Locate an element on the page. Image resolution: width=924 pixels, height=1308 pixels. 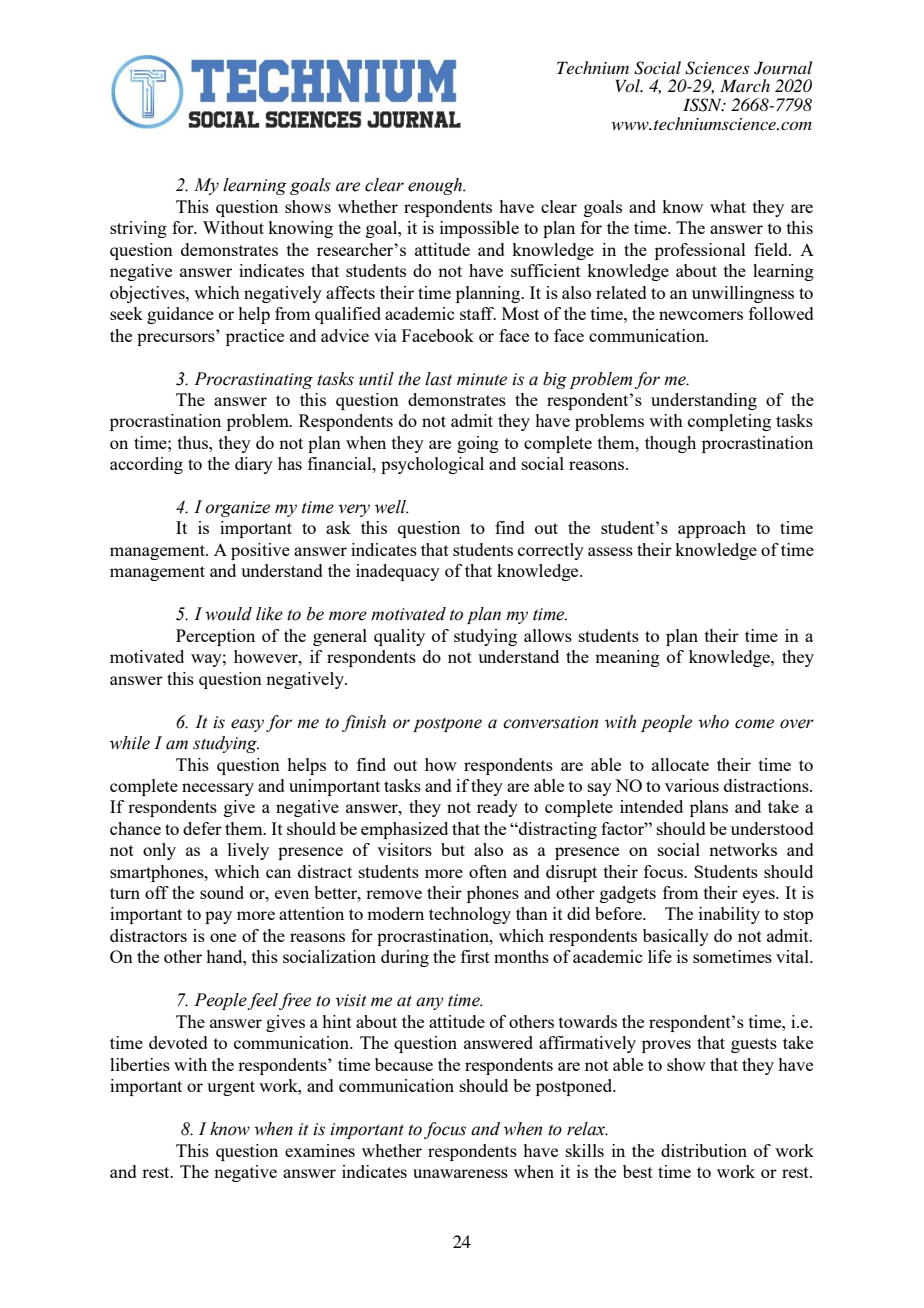
urgent is located at coordinates (231, 1088).
